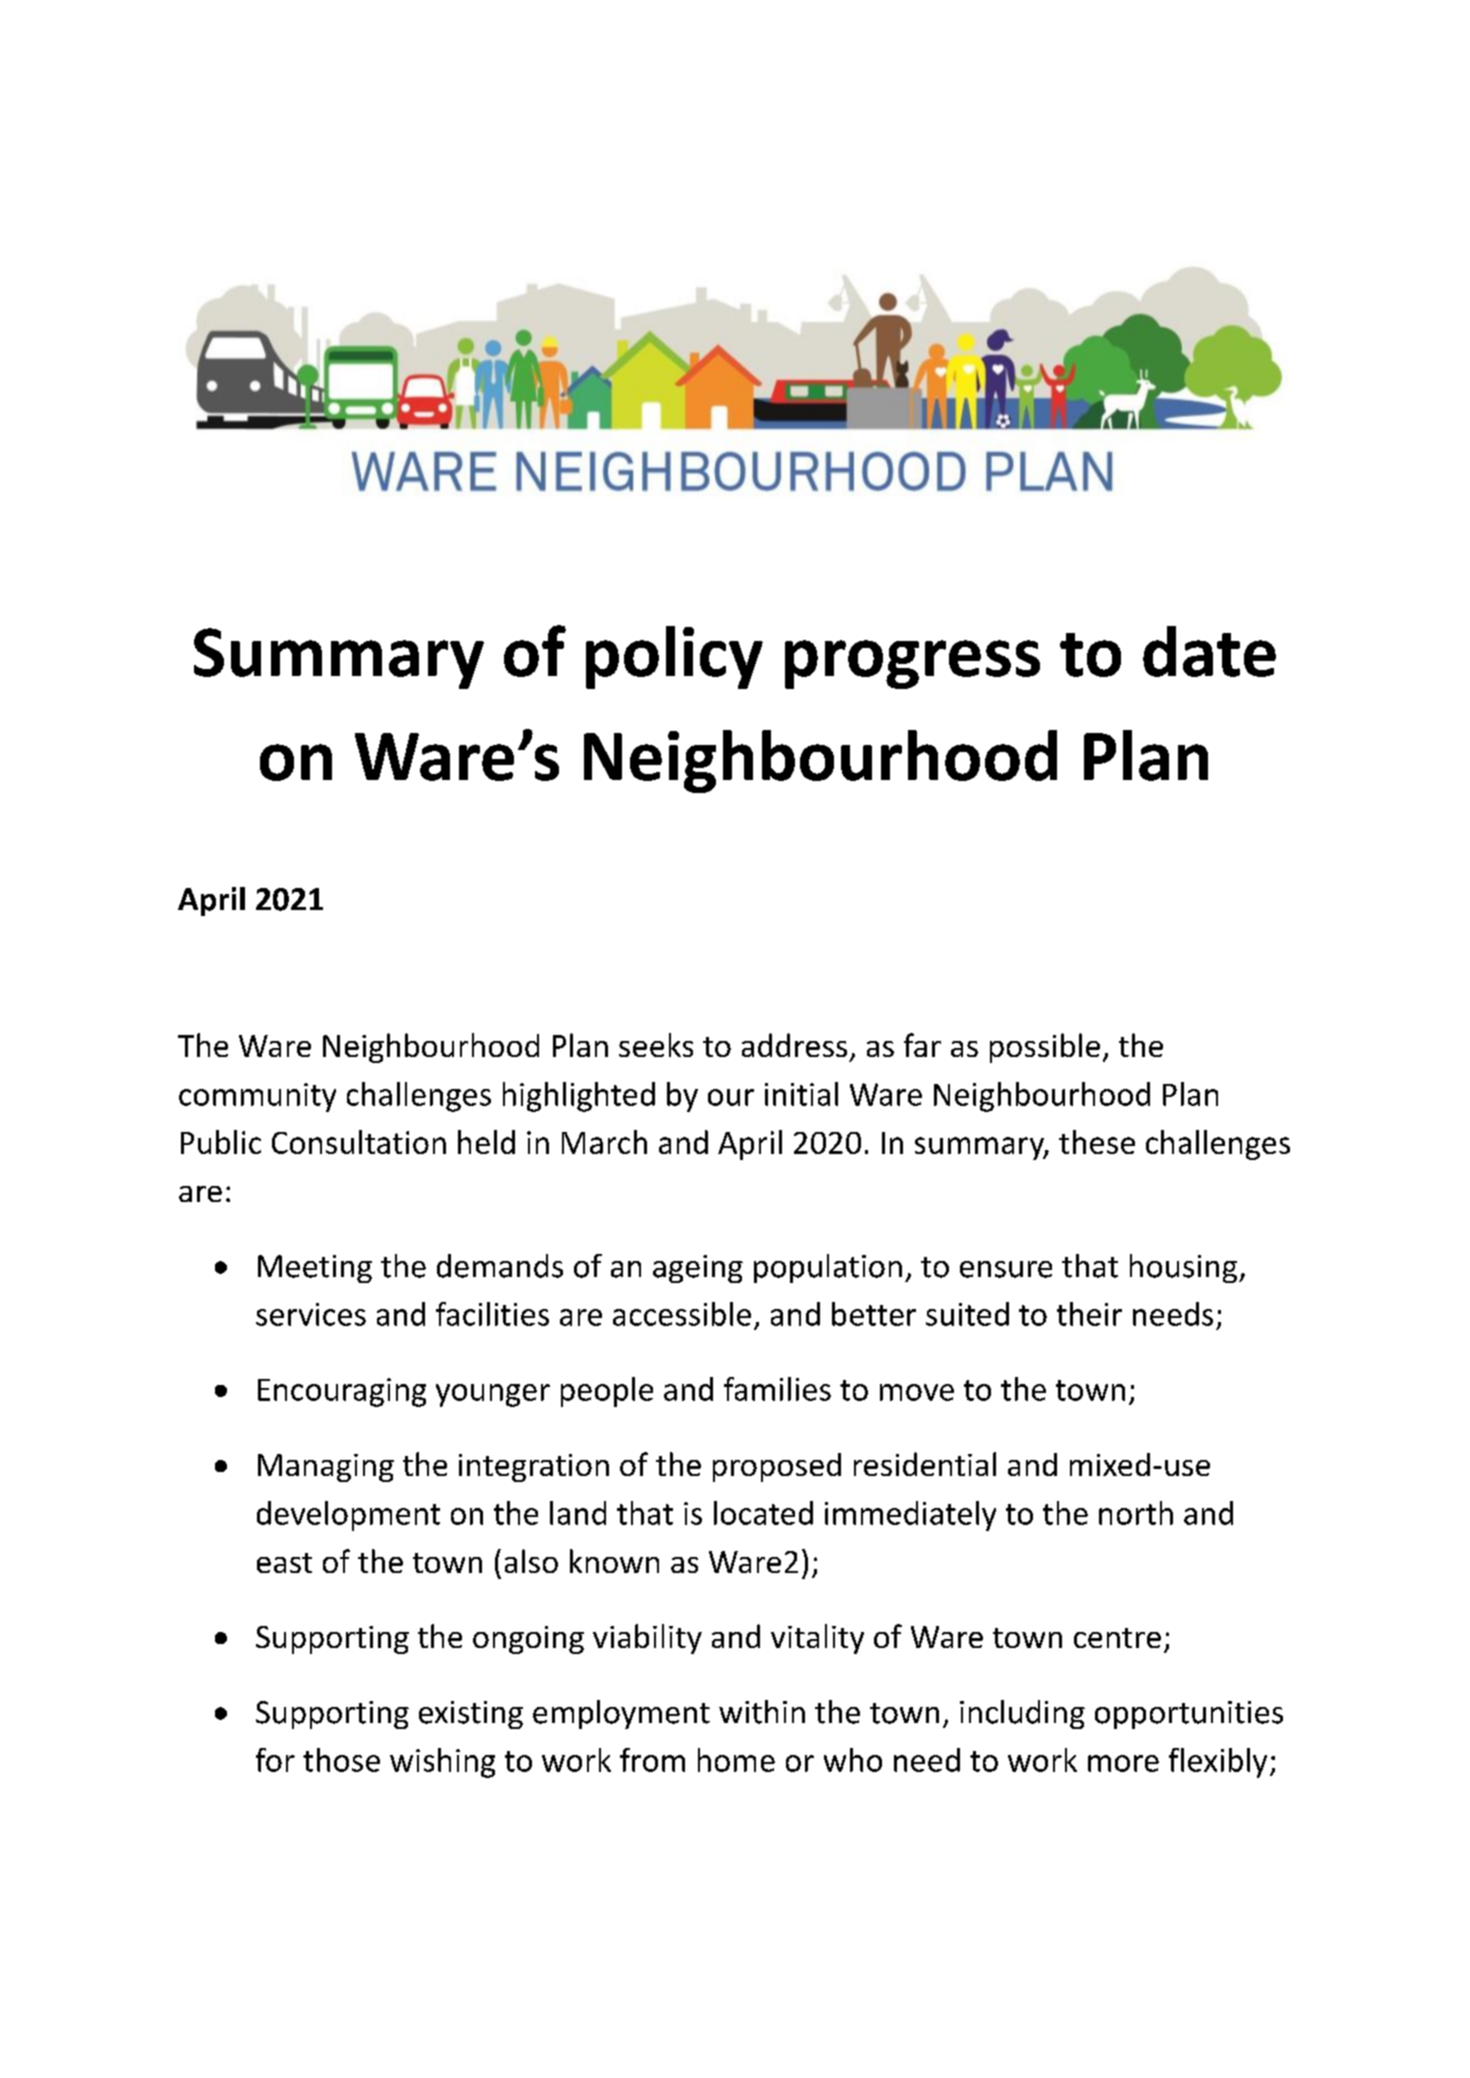  What do you see at coordinates (311, 1314) in the screenshot?
I see `services` at bounding box center [311, 1314].
